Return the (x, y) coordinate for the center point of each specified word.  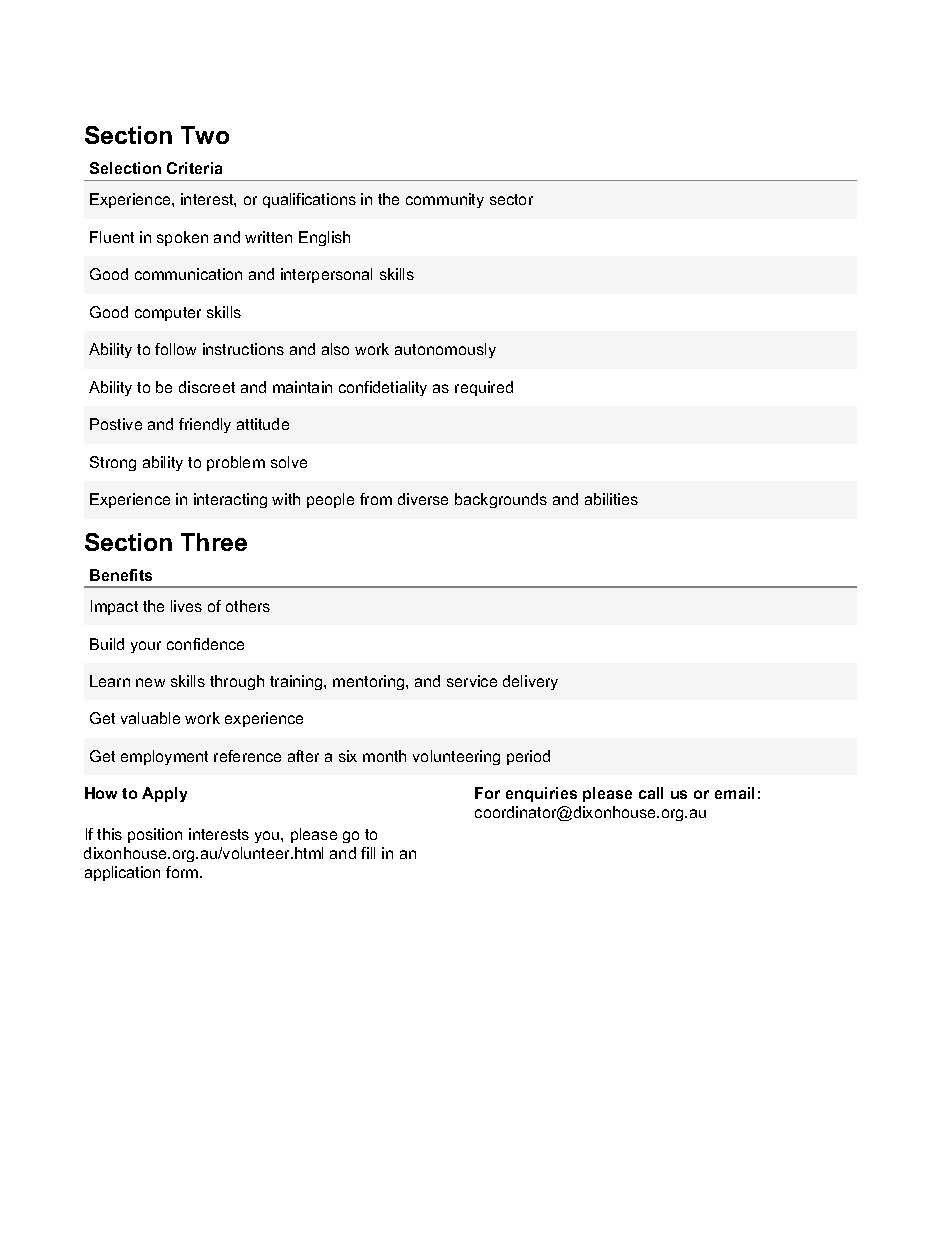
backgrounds (501, 500)
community (445, 200)
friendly (205, 425)
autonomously (445, 350)
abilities (611, 499)
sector (511, 199)
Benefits (121, 575)
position (155, 835)
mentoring (370, 682)
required (484, 388)
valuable (150, 718)
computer (168, 314)
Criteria (194, 168)
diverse (423, 499)
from (376, 499)
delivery (530, 682)
